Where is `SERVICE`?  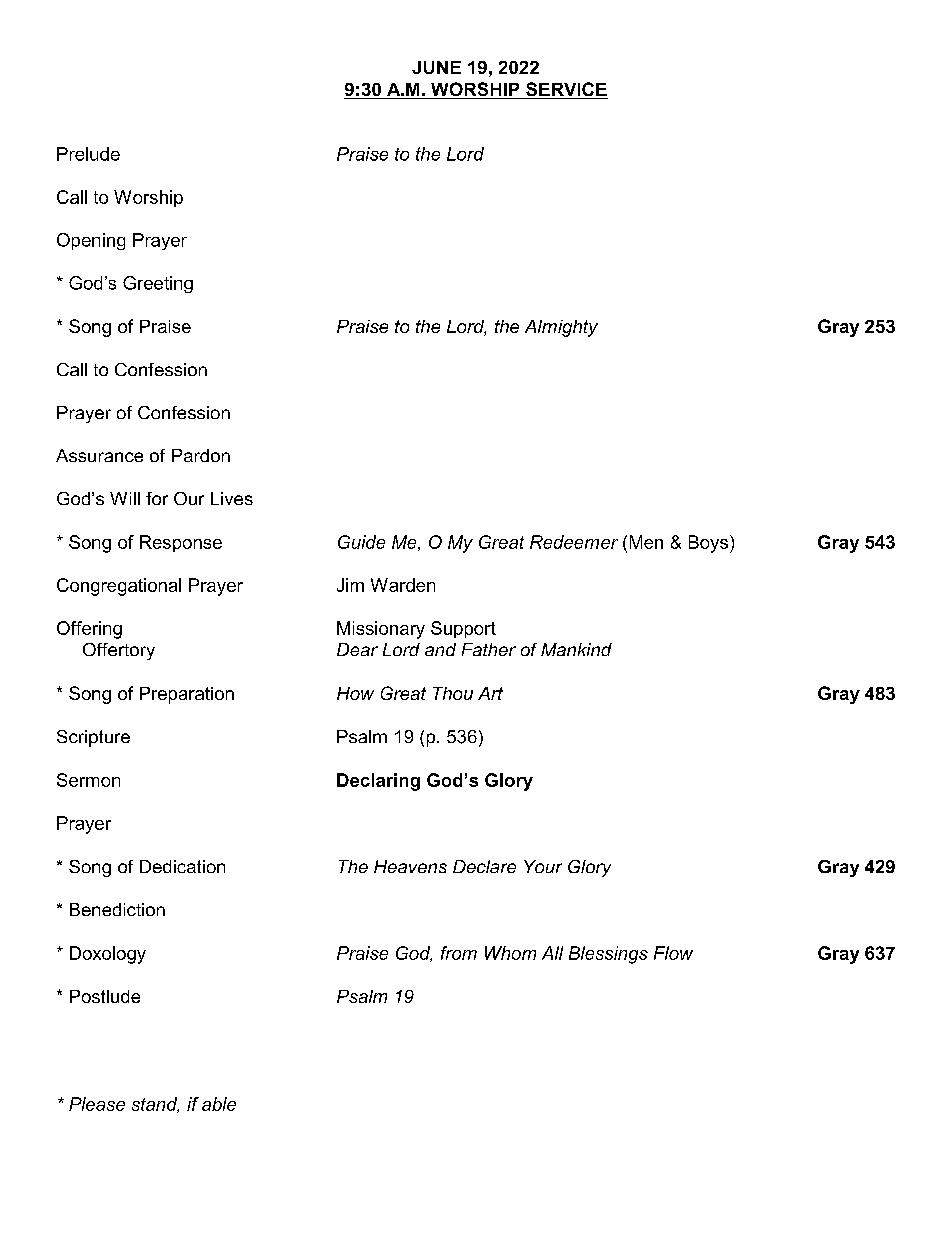 SERVICE is located at coordinates (566, 90).
